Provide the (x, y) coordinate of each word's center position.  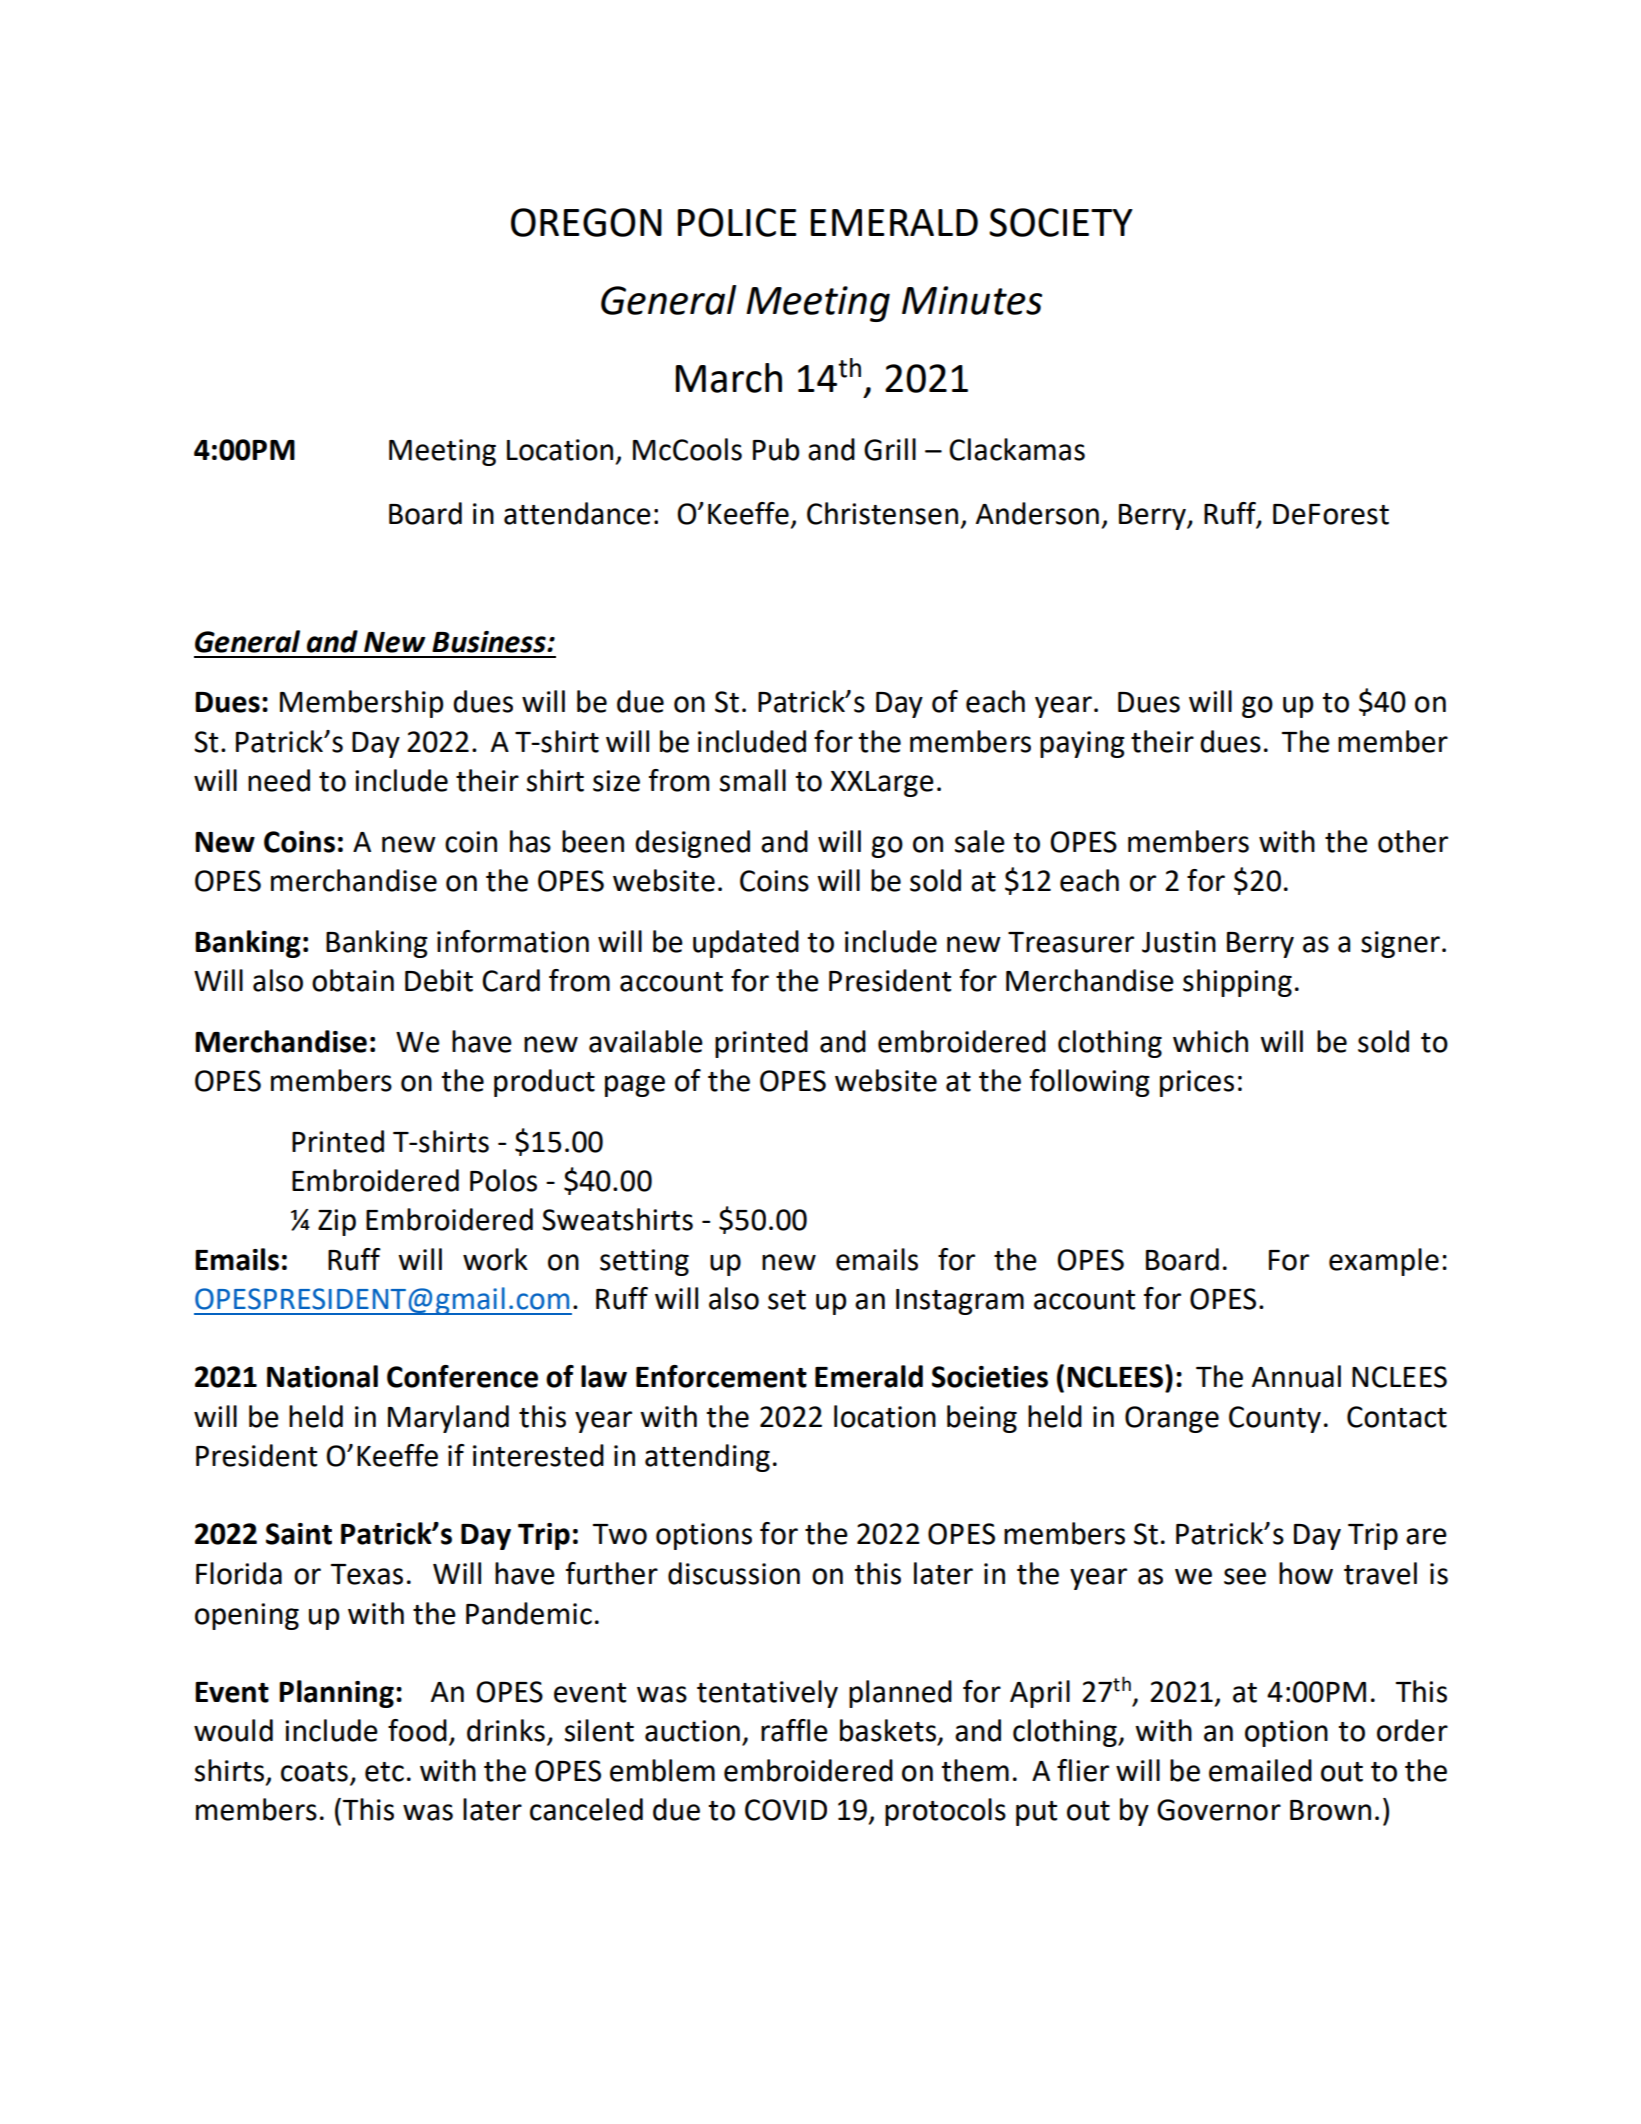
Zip (337, 1222)
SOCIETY (1061, 222)
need (279, 780)
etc (384, 1772)
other (1413, 841)
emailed (1260, 1770)
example (1384, 1262)
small (753, 780)
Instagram (960, 1302)
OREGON (586, 222)
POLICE (737, 222)
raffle (794, 1730)
